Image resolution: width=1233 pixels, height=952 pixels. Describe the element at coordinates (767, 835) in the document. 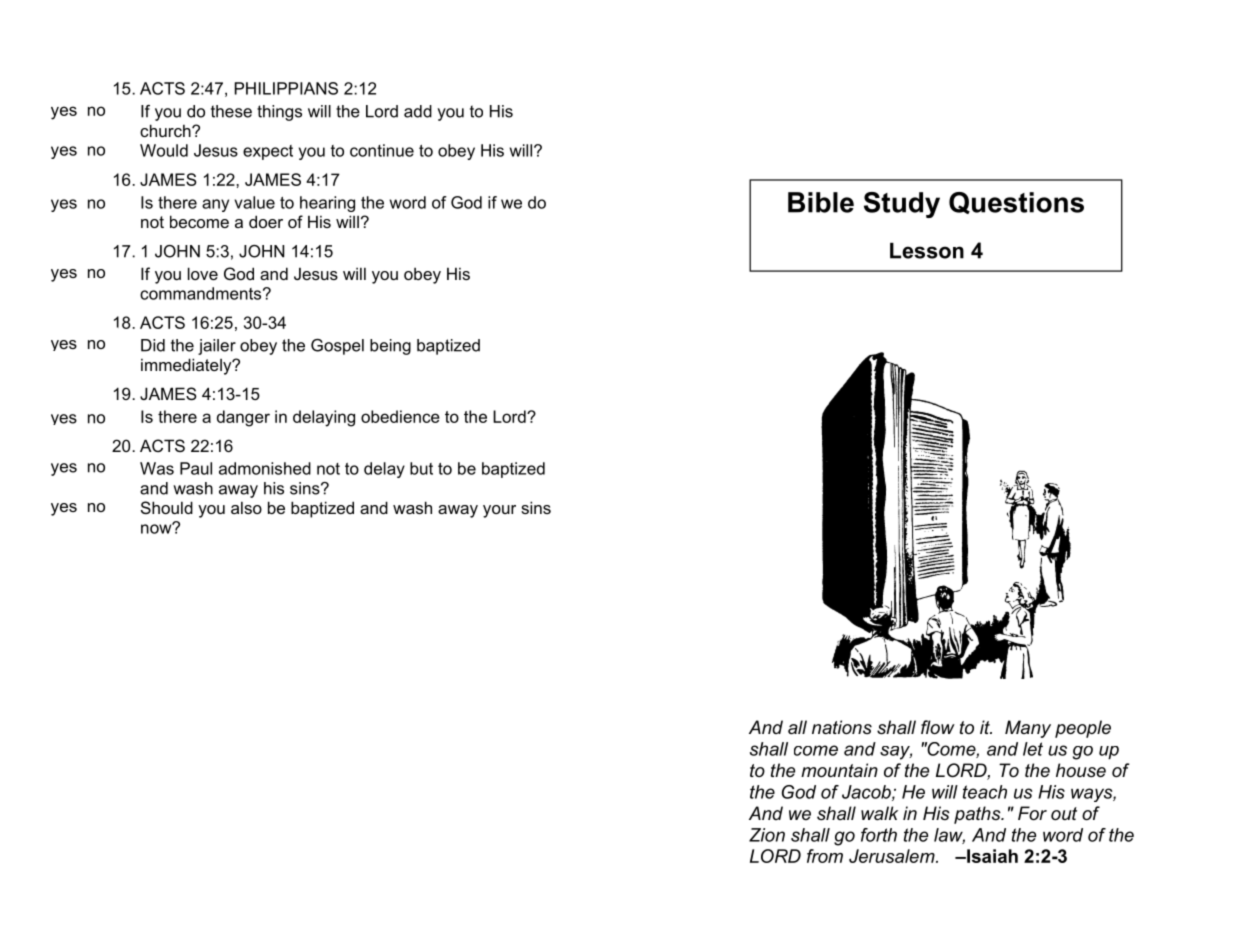

I see `Zion` at that location.
